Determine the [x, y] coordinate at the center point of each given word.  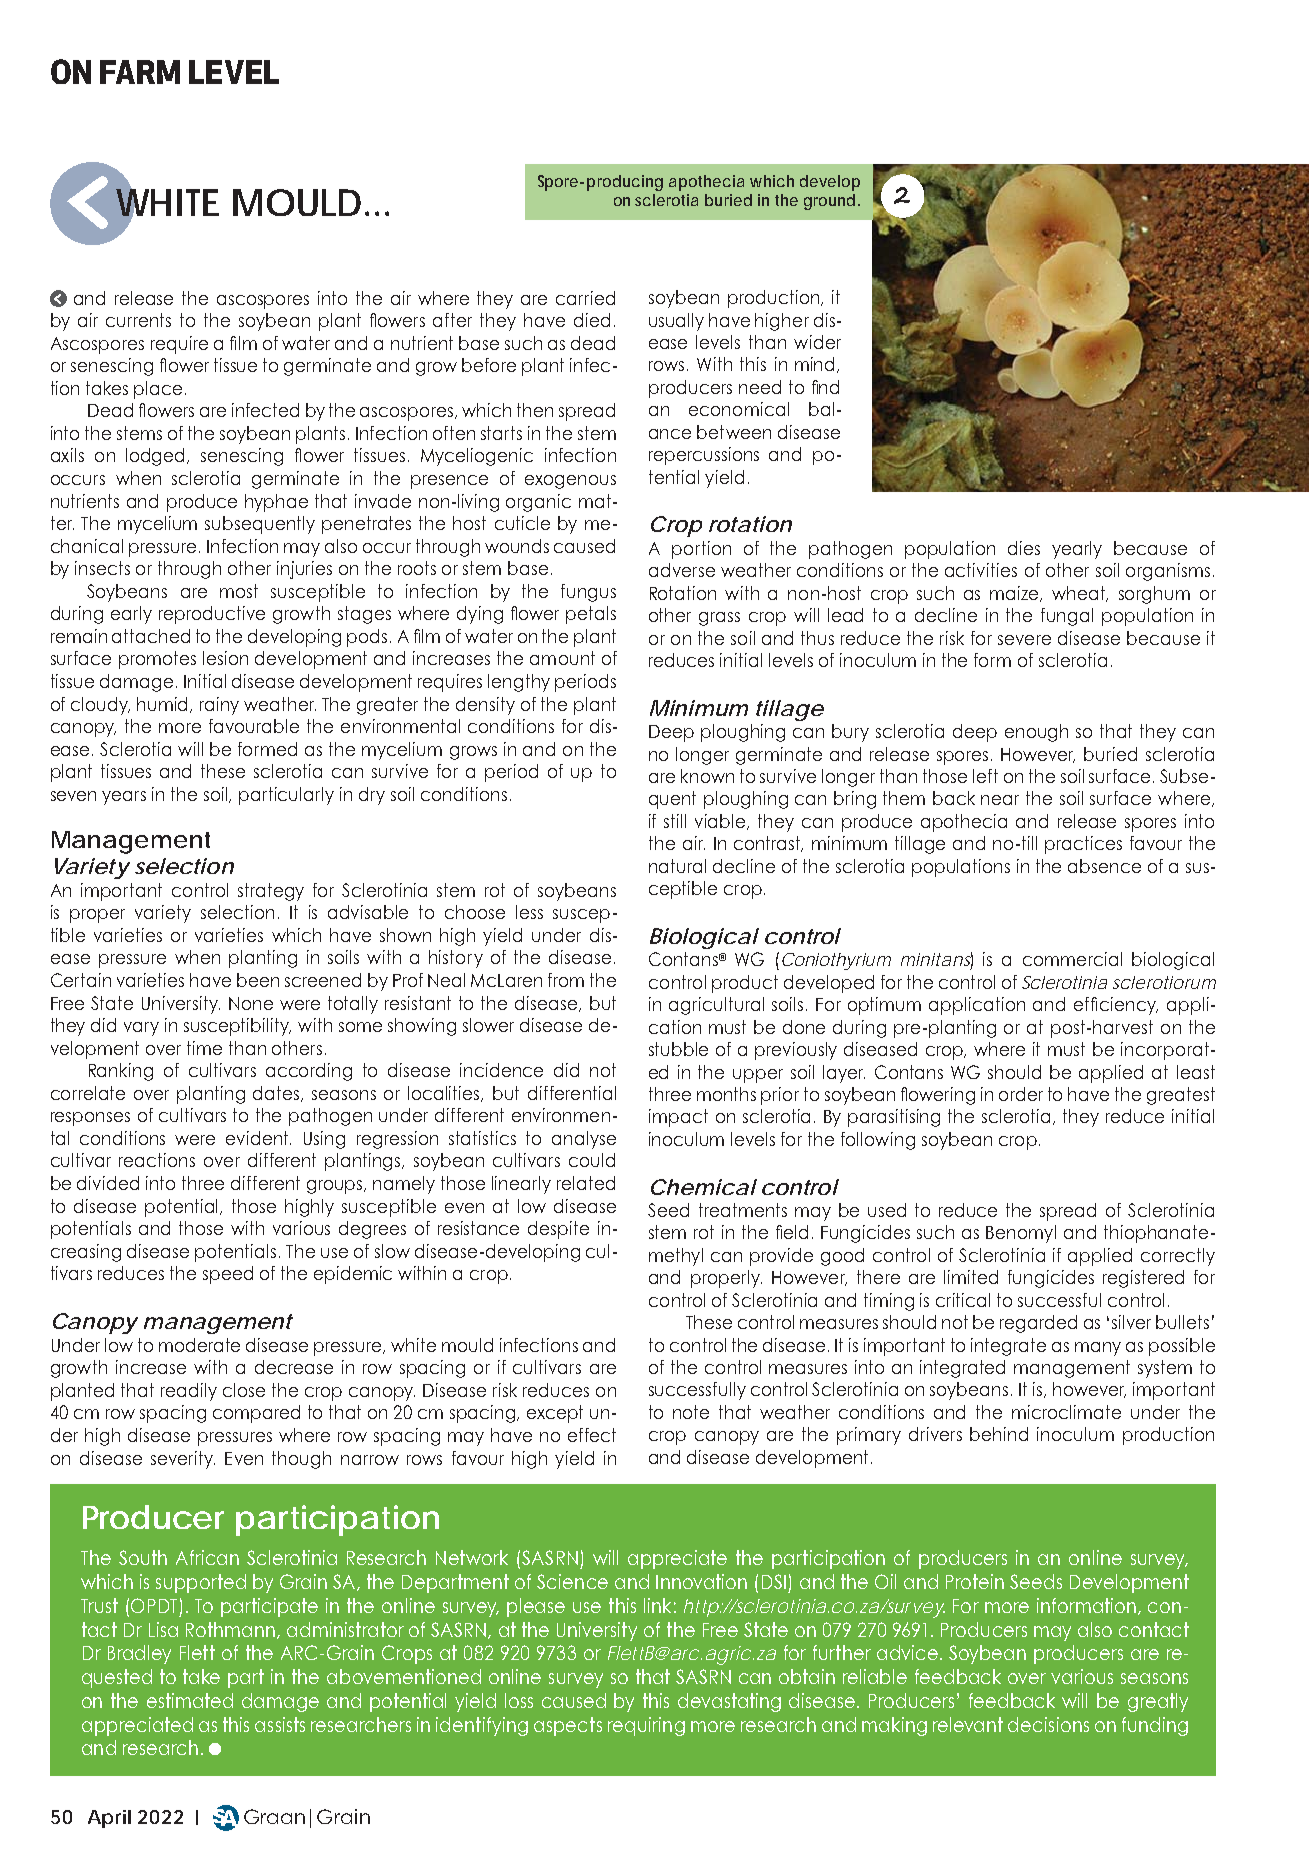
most [239, 591]
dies [1024, 548]
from [566, 980]
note [691, 1412]
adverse [682, 570]
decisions [1048, 1724]
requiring [646, 1726]
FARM [140, 72]
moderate [199, 1345]
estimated [190, 1700]
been [258, 980]
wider [817, 342]
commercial [1072, 959]
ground [829, 202]
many [1098, 1349]
